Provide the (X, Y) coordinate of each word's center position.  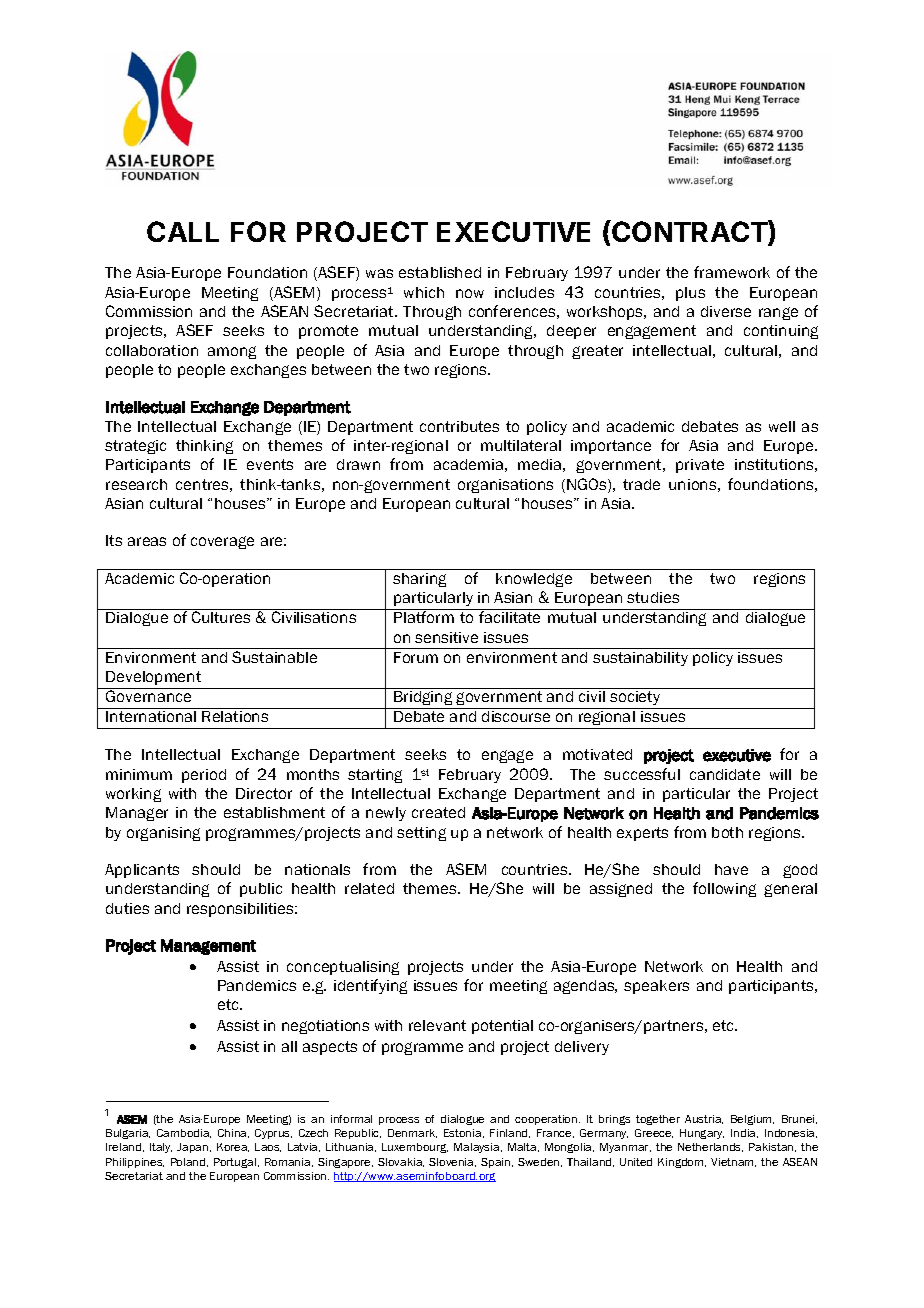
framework (732, 272)
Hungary (702, 1134)
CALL (183, 231)
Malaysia (478, 1148)
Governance (148, 696)
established (440, 272)
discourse (516, 716)
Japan (194, 1148)
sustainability (640, 659)
